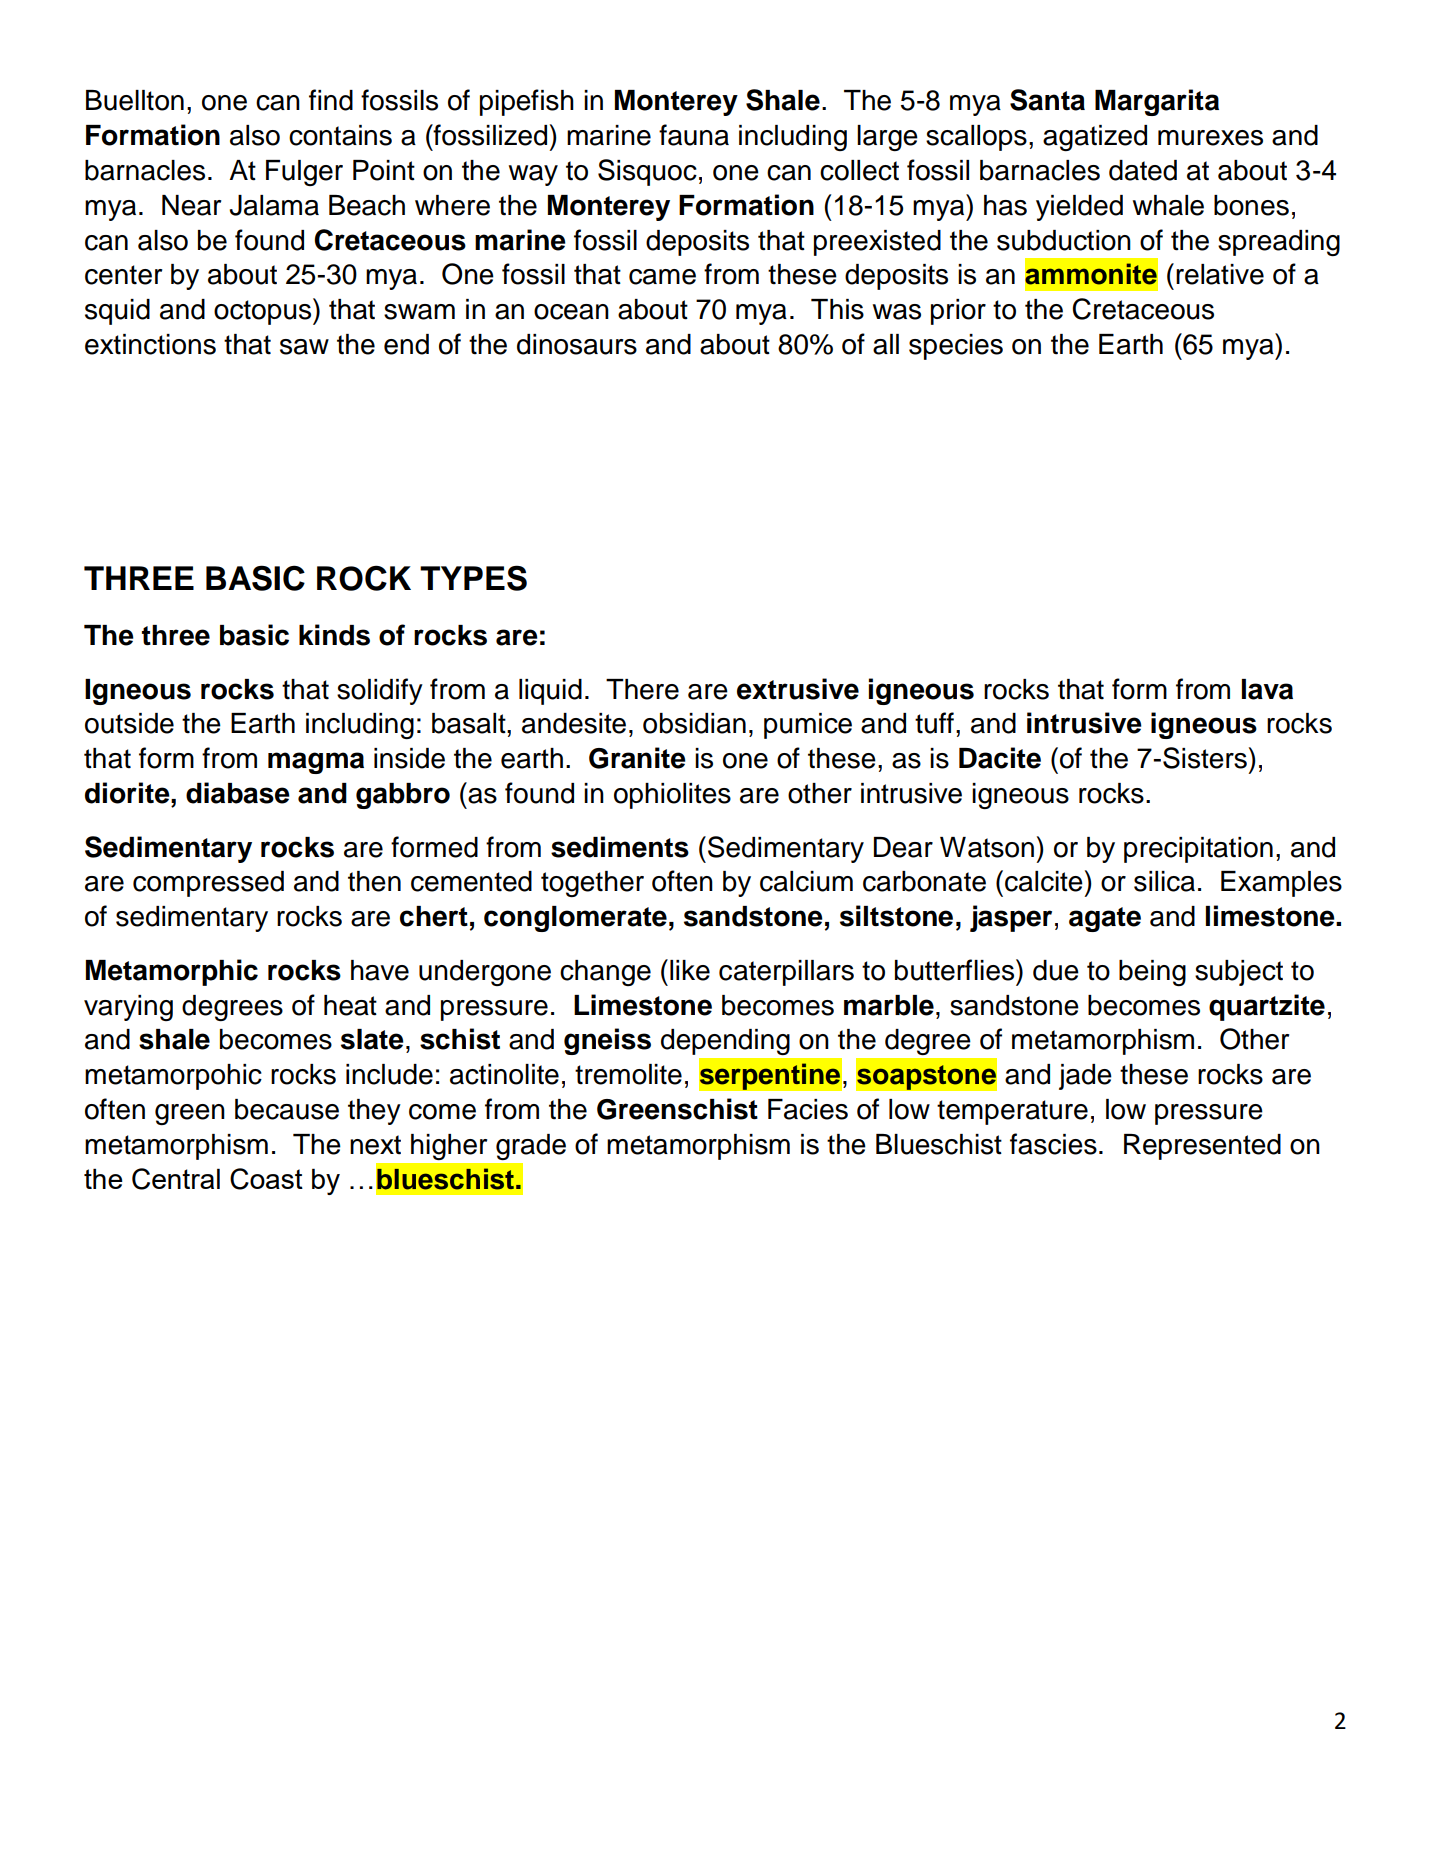  I want to click on magma, so click(316, 763).
